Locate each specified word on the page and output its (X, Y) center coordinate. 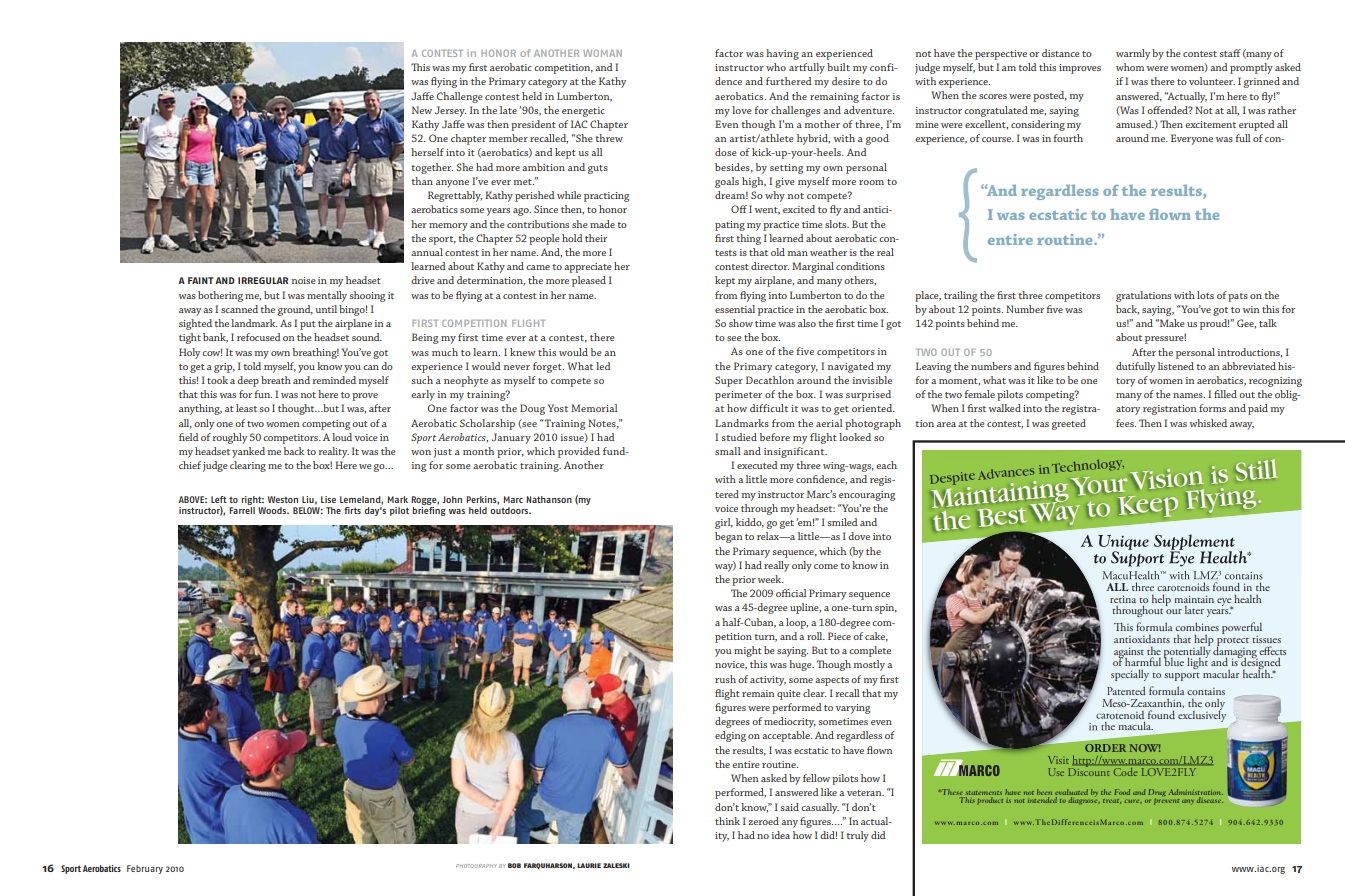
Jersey (450, 111)
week (771, 579)
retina (1123, 599)
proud (1214, 324)
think (727, 821)
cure (1133, 801)
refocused (259, 337)
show (741, 323)
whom (1130, 67)
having (782, 54)
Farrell (242, 510)
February (145, 869)
